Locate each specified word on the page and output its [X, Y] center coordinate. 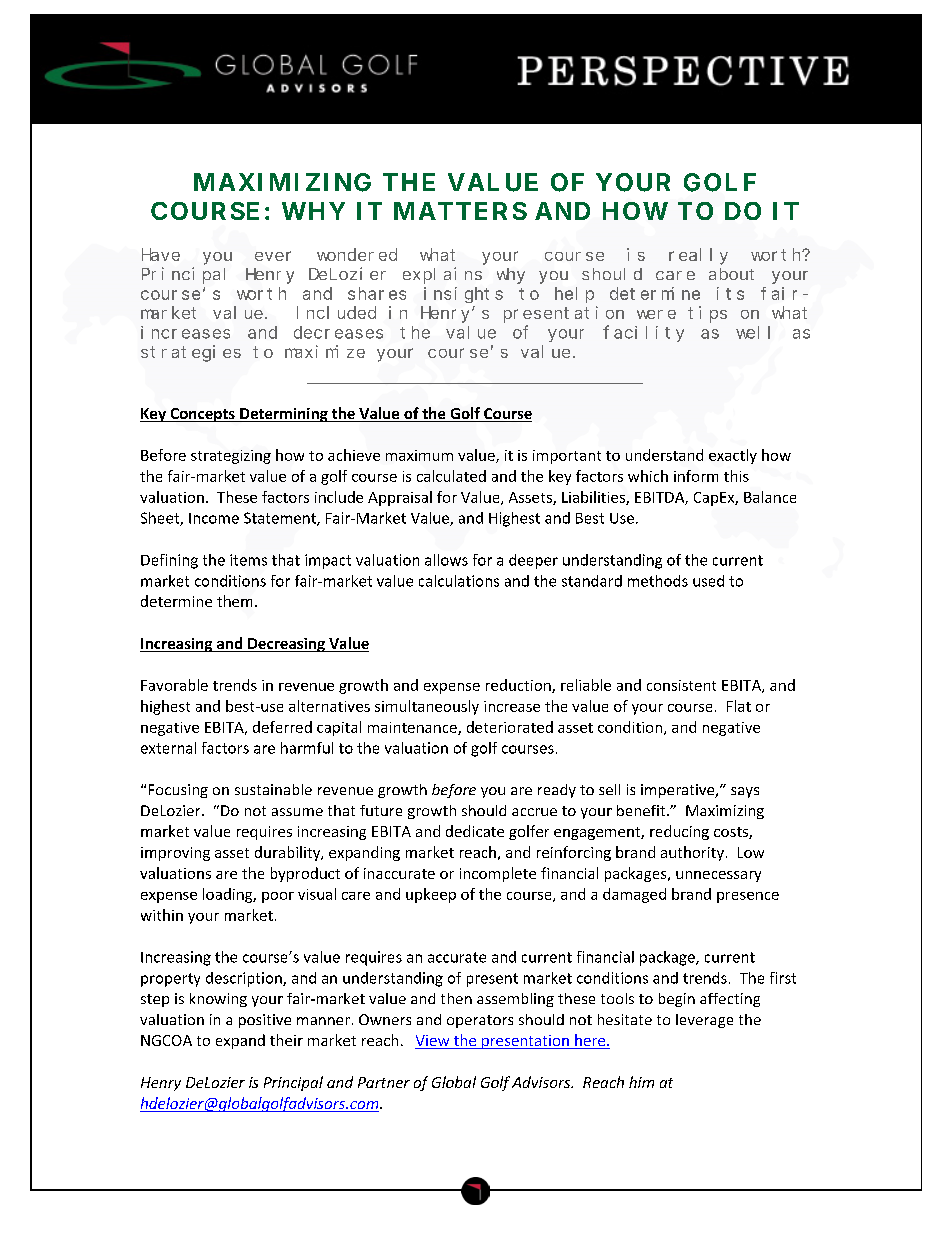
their [286, 1040]
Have [161, 255]
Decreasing [286, 645]
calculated [451, 476]
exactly [733, 456]
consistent [681, 685]
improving [175, 854]
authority [692, 853]
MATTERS [460, 211]
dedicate [475, 831]
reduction [519, 686]
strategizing [231, 457]
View [433, 1042]
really [698, 256]
